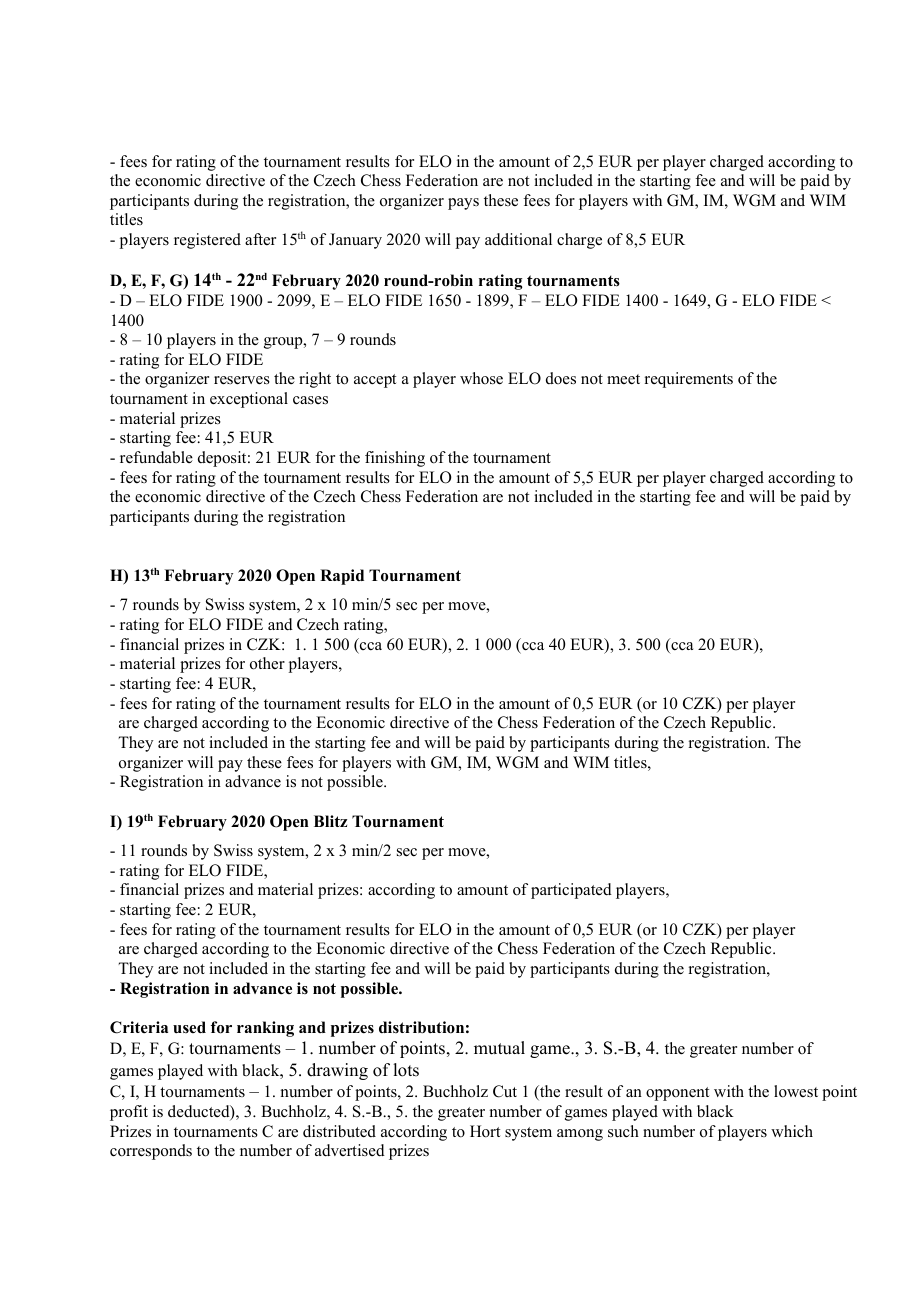 The image size is (924, 1308). I want to click on pays, so click(463, 204).
